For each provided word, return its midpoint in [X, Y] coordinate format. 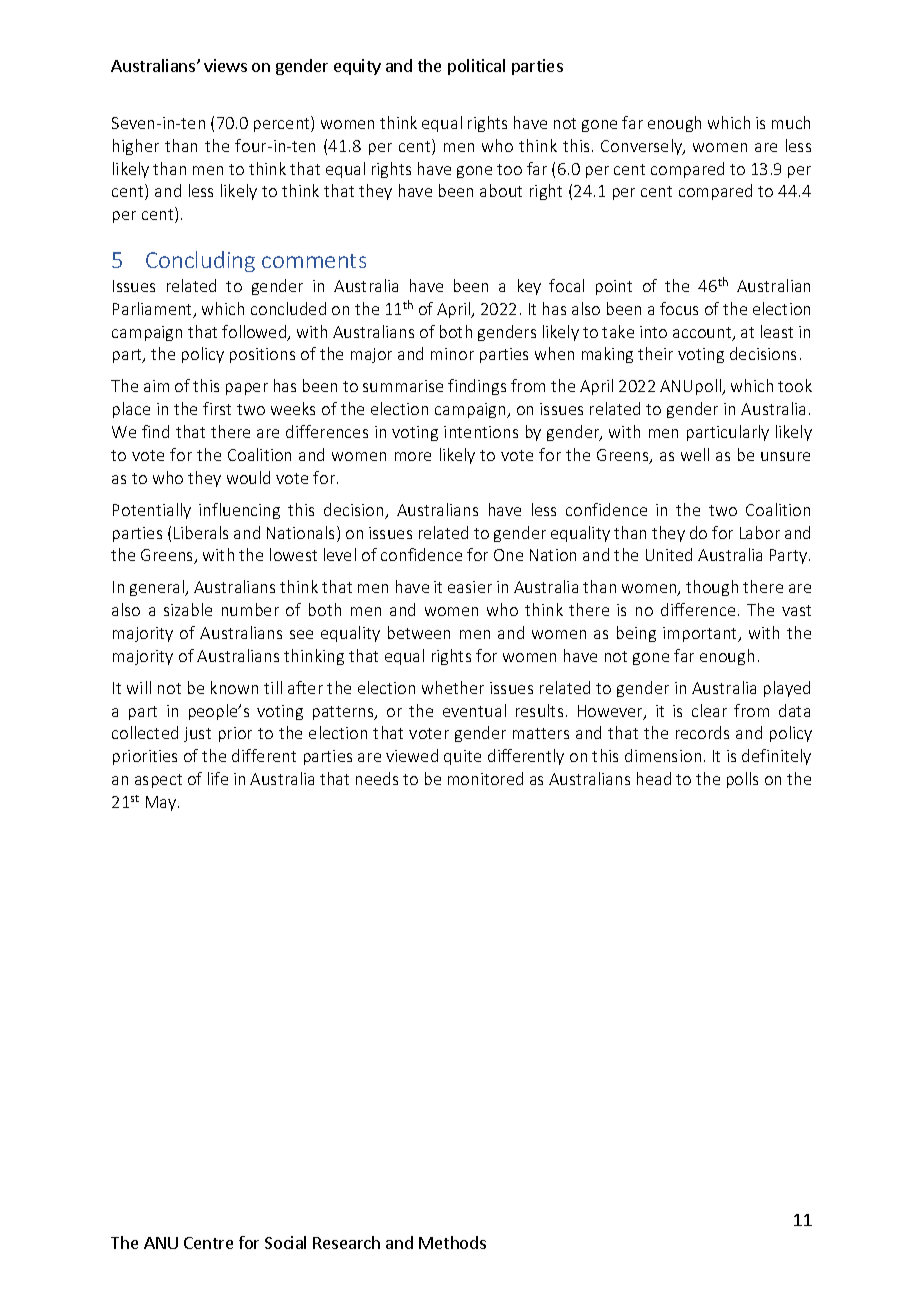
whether [453, 687]
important [701, 634]
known [234, 687]
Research [346, 1242]
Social [285, 1242]
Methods [452, 1242]
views [225, 65]
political [476, 67]
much [791, 122]
